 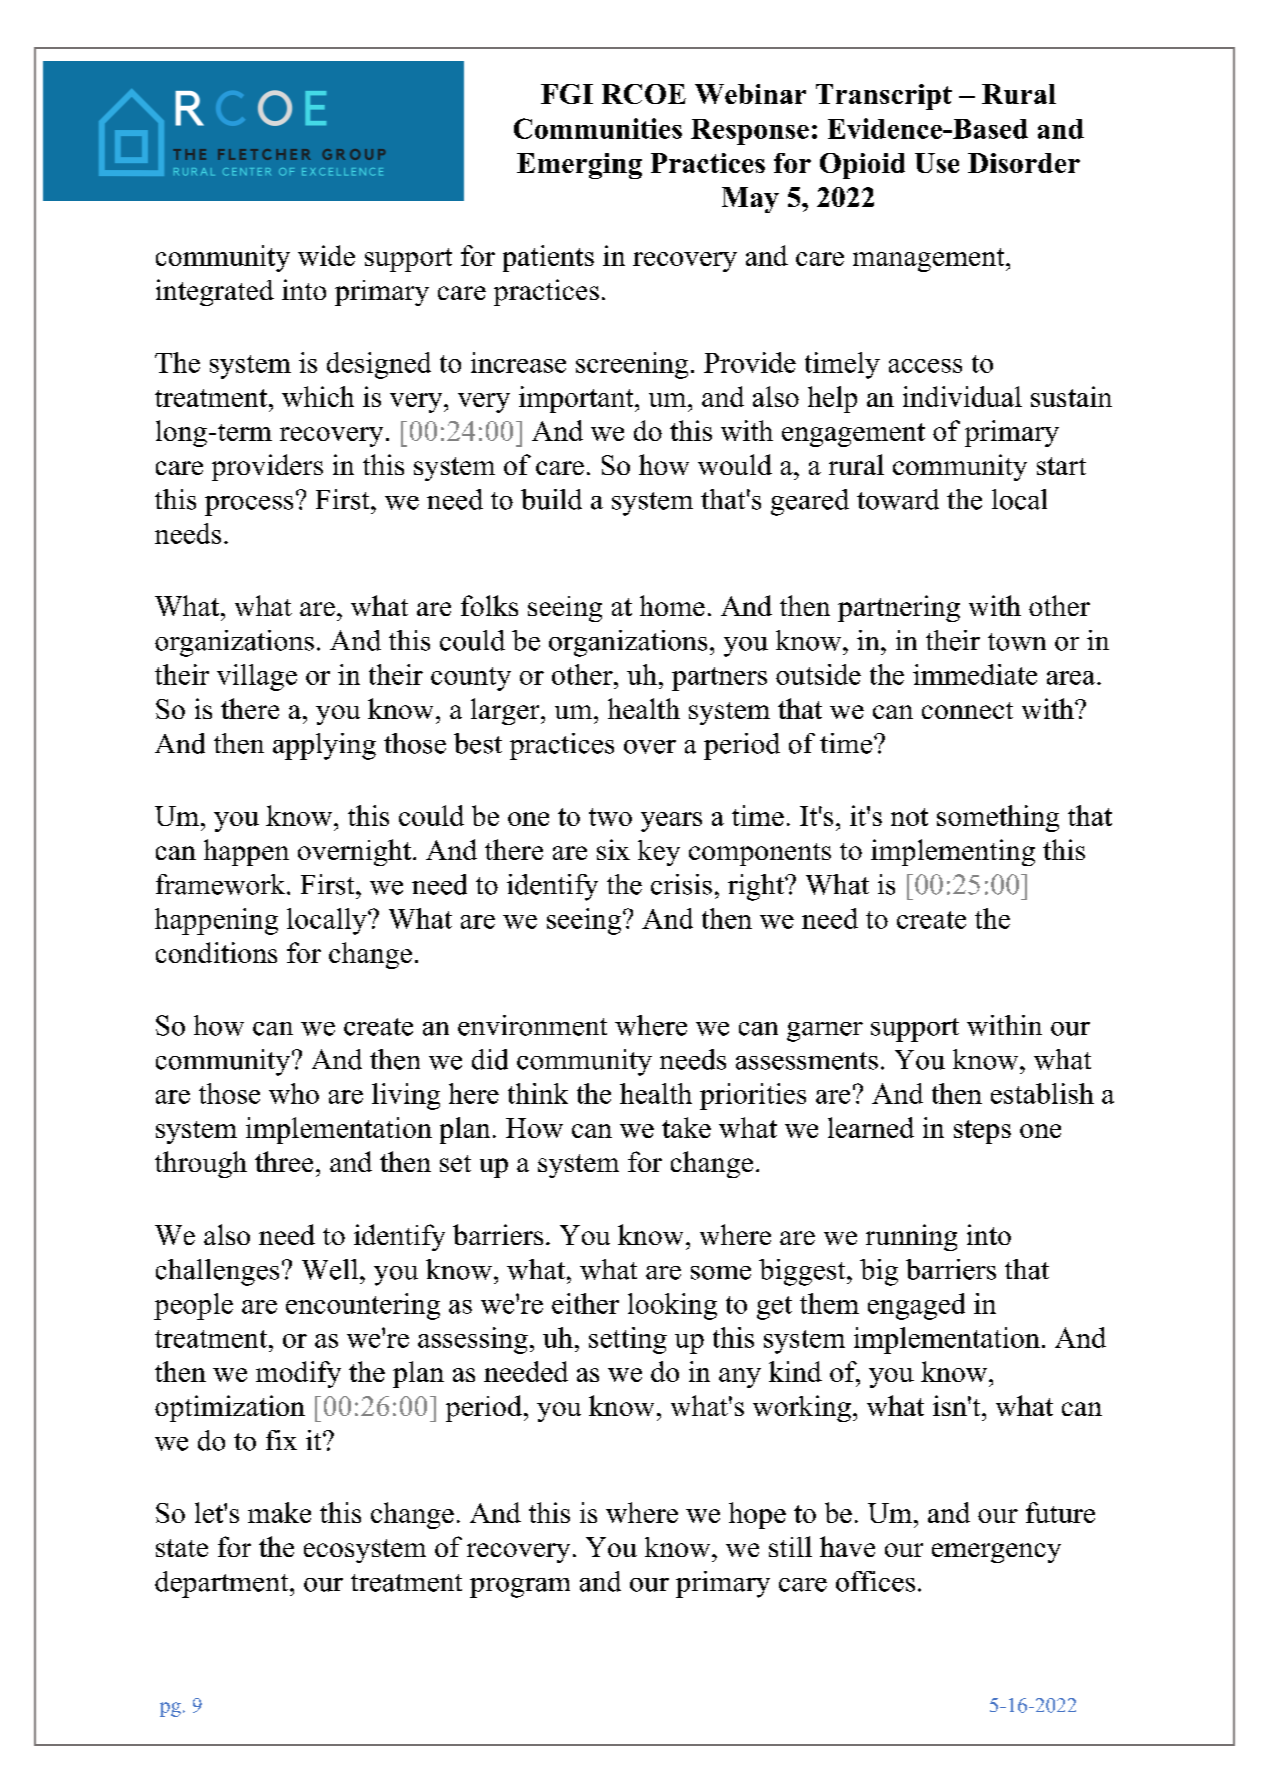 What do you see at coordinates (996, 1553) in the page?
I see `emergency` at bounding box center [996, 1553].
